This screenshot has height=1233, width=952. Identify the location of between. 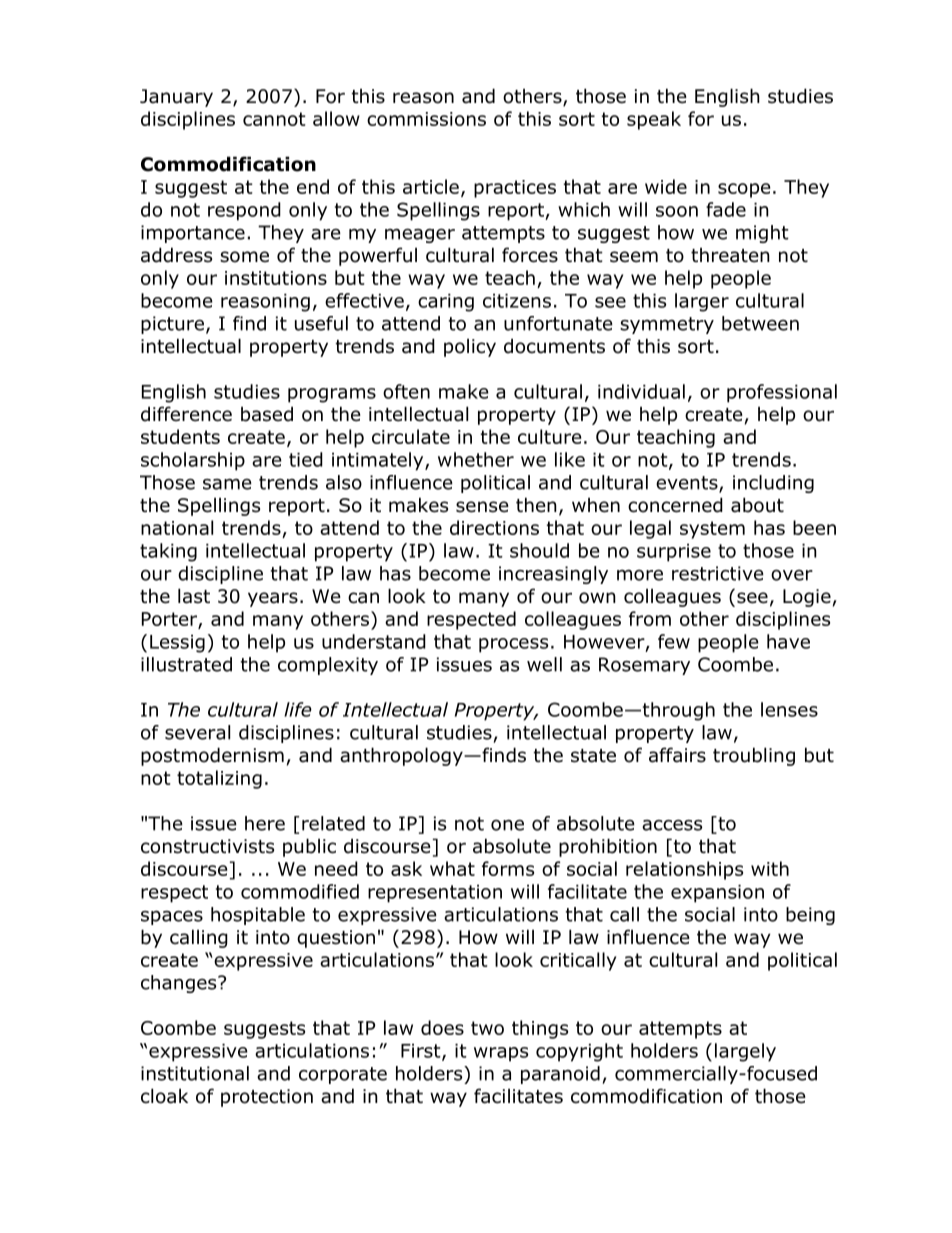
(760, 323).
